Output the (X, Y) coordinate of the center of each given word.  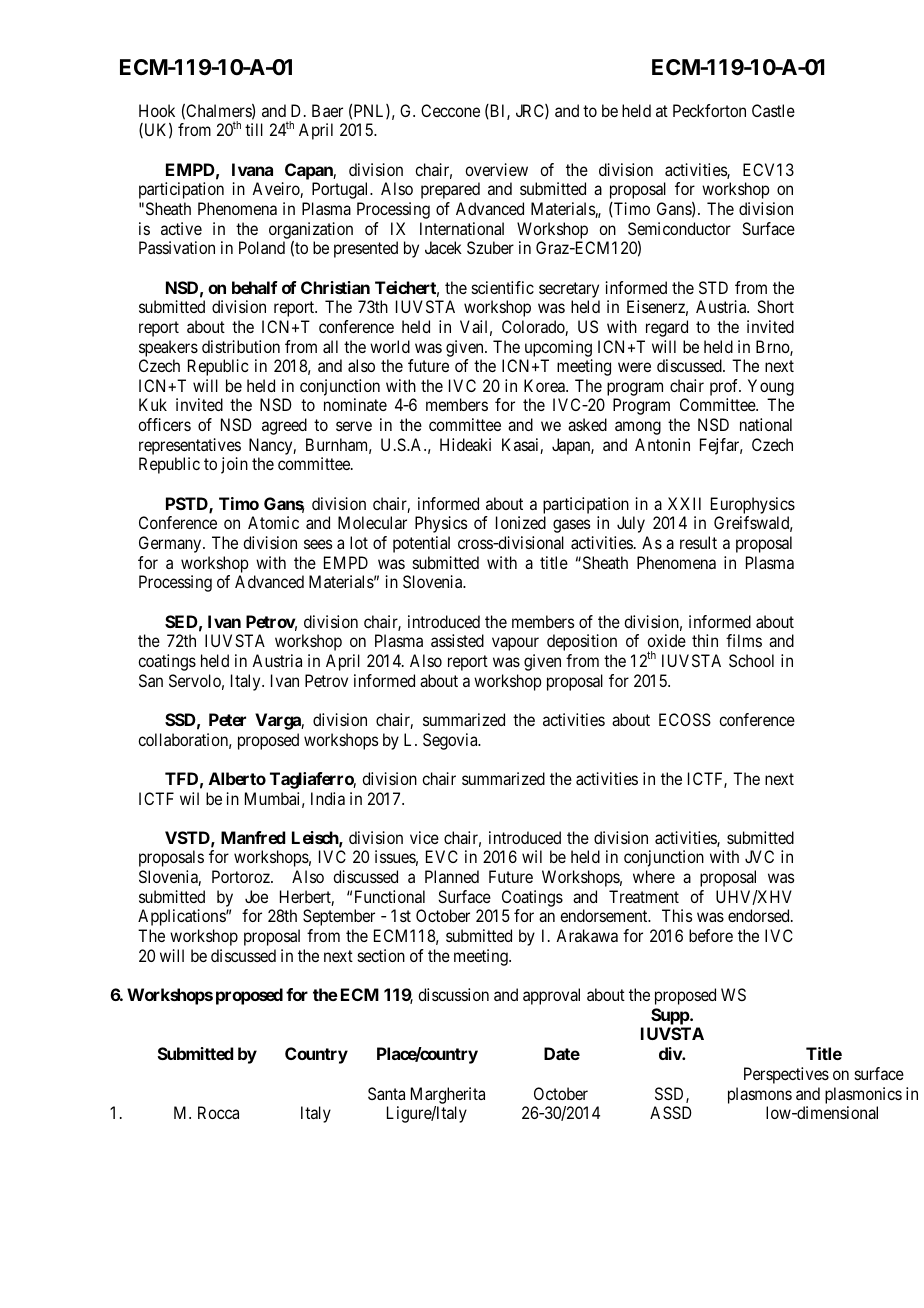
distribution (241, 346)
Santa (386, 1093)
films (744, 640)
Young (771, 389)
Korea (545, 385)
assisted (457, 640)
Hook (157, 110)
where (654, 876)
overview (496, 169)
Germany (171, 544)
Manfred (253, 837)
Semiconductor (679, 228)
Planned (452, 876)
